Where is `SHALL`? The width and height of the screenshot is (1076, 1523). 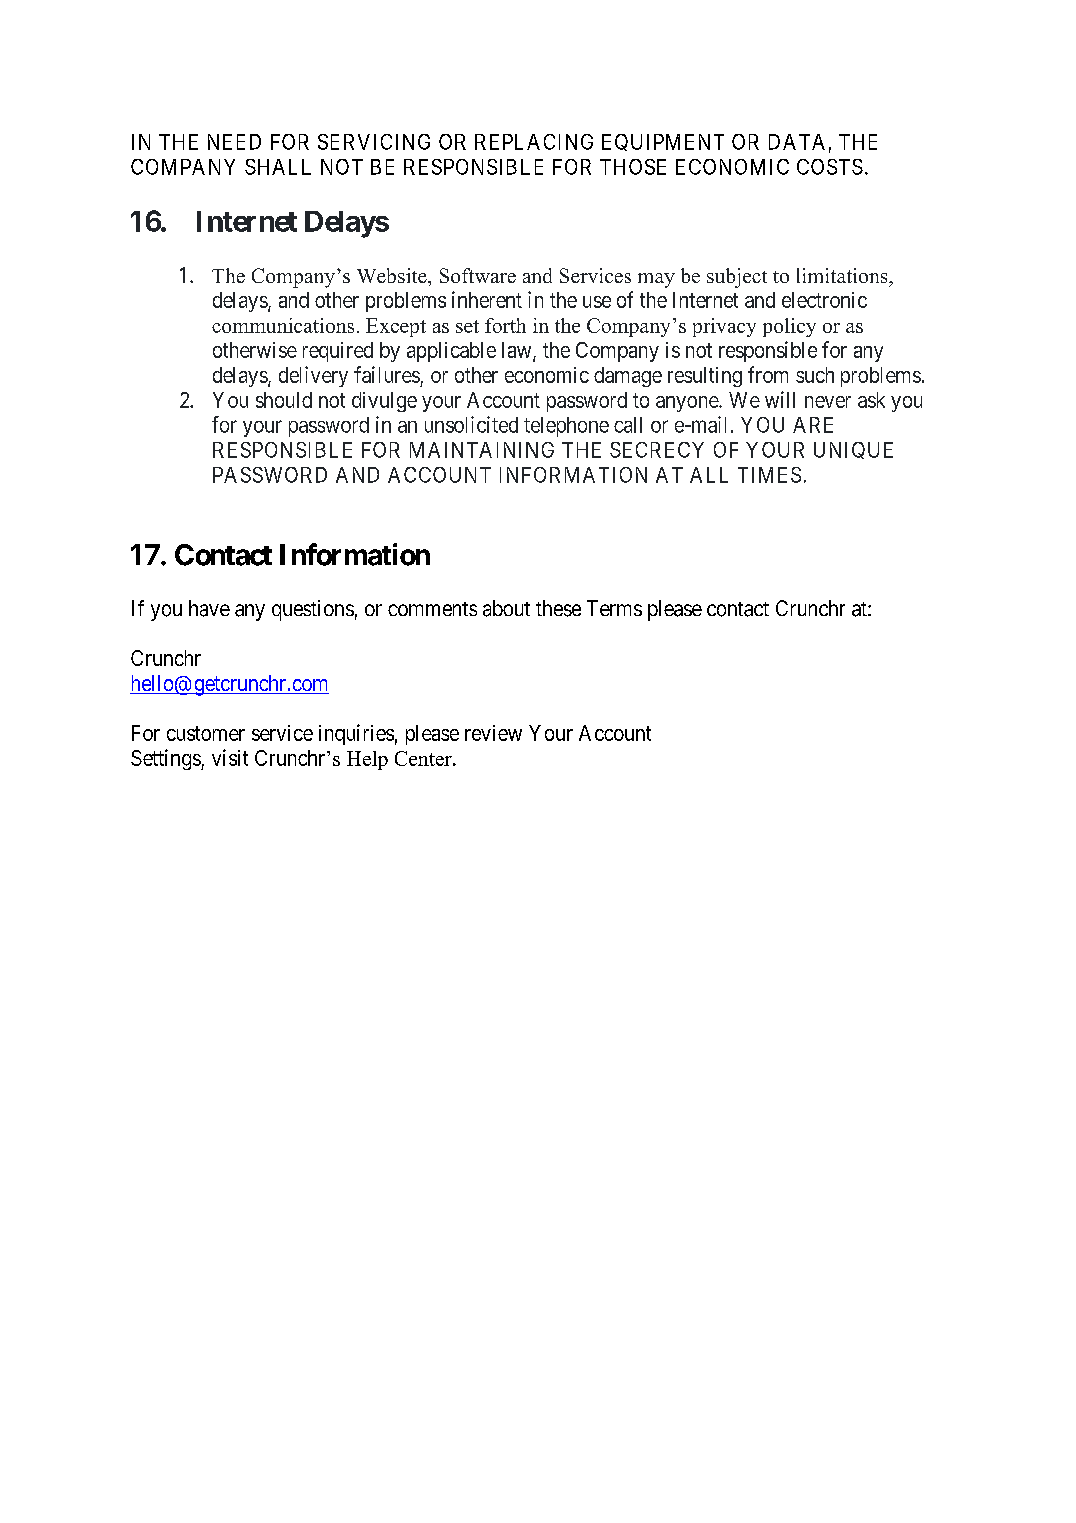 SHALL is located at coordinates (278, 167).
